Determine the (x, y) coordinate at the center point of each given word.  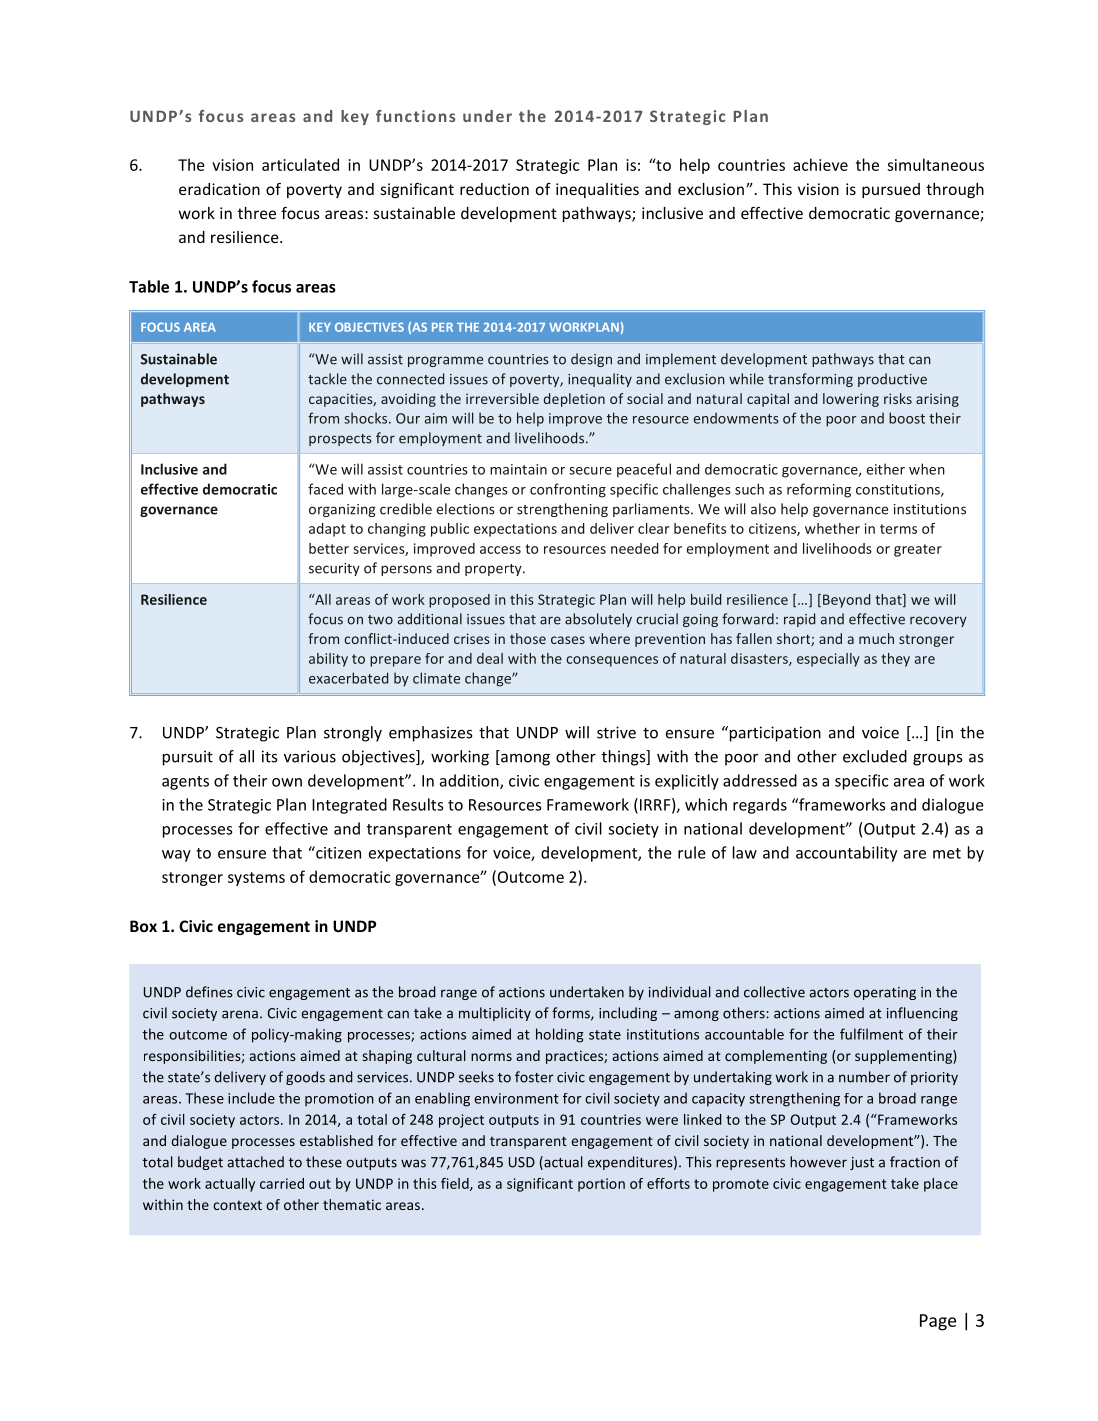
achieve (820, 164)
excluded (875, 756)
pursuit (188, 758)
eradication (219, 189)
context (237, 1205)
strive (616, 732)
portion (601, 1185)
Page (938, 1322)
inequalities (597, 190)
